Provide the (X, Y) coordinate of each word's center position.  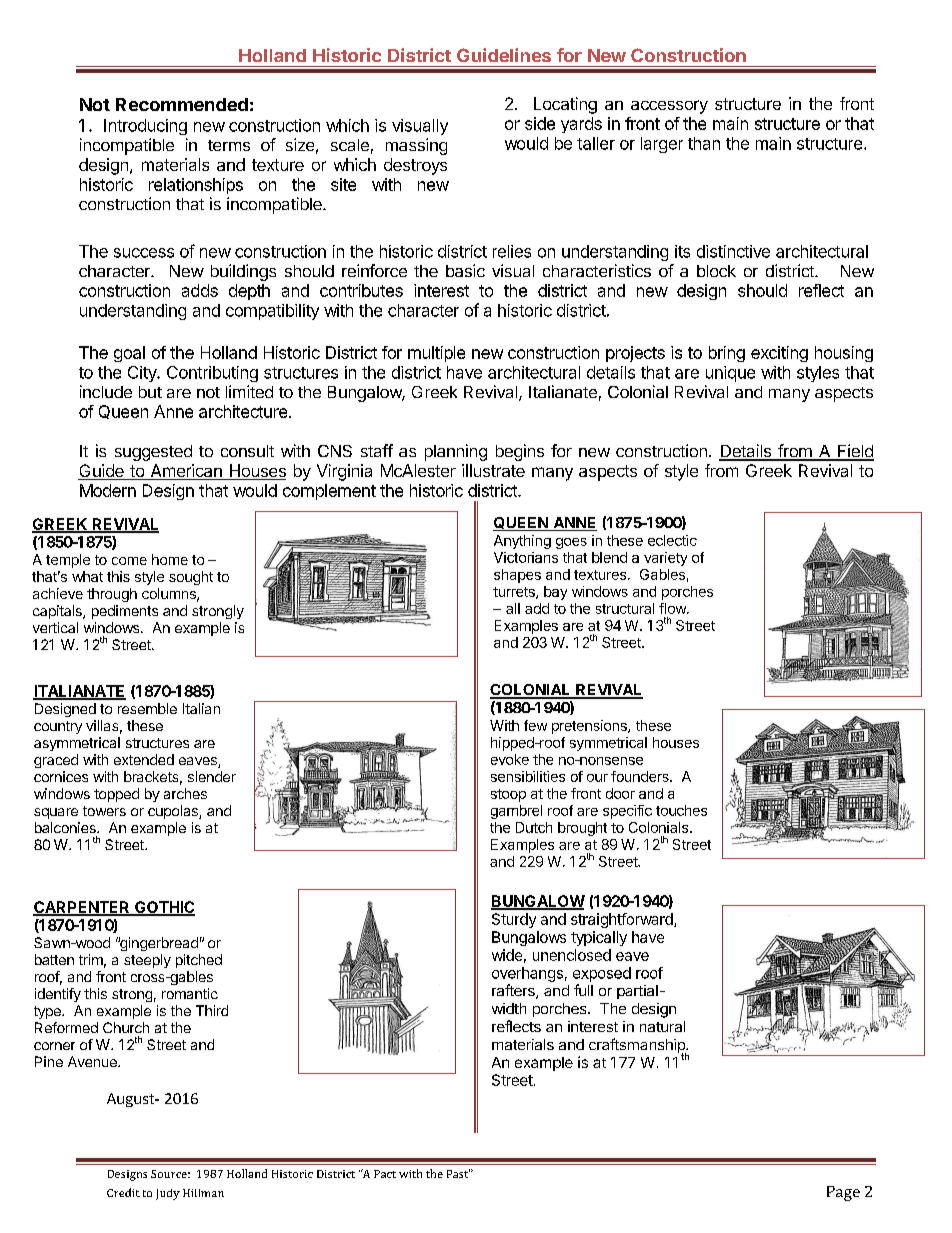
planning (456, 452)
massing (416, 146)
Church (126, 1027)
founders (641, 776)
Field (855, 452)
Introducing (145, 127)
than (704, 143)
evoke (510, 759)
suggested (153, 453)
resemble (147, 708)
